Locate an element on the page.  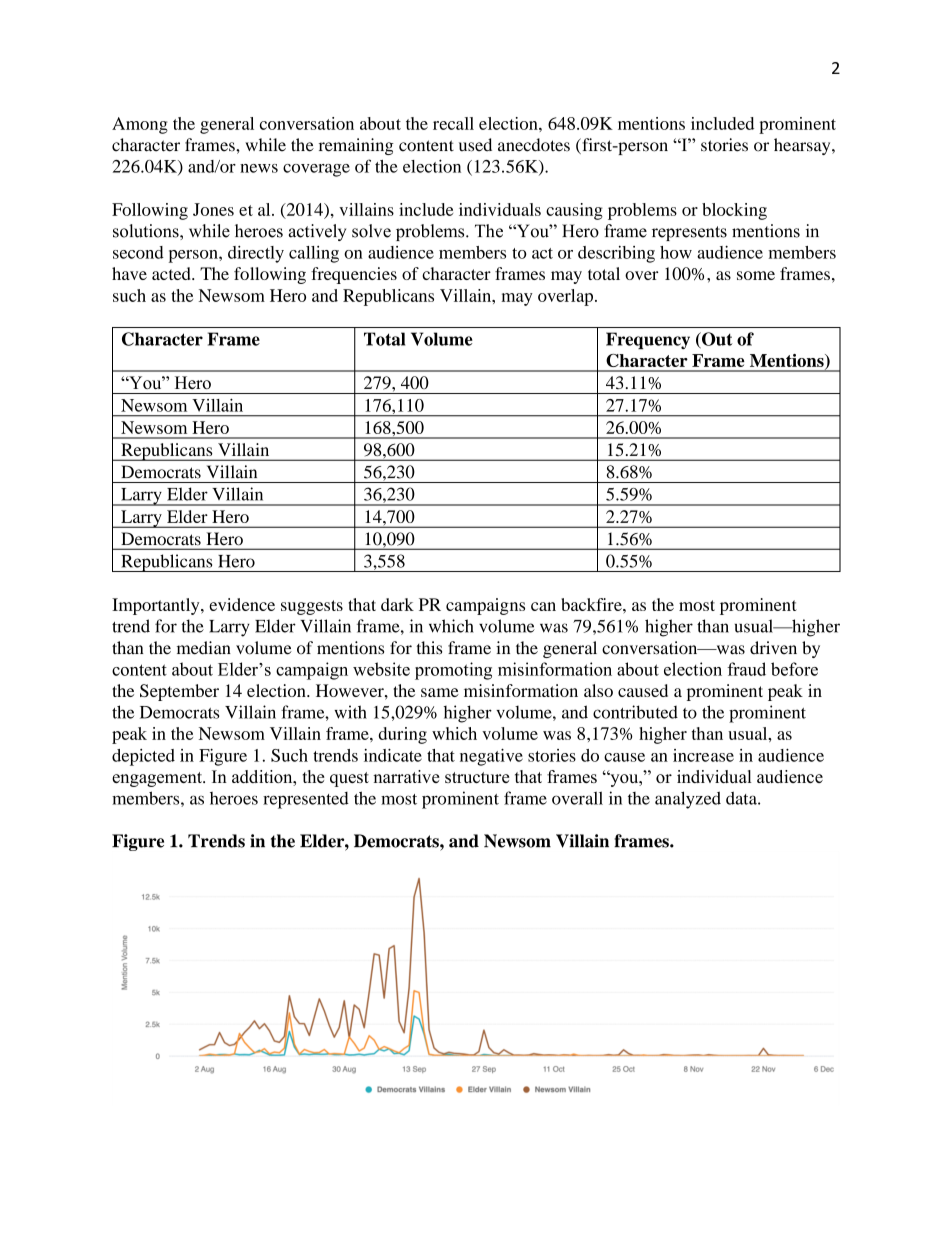
some is located at coordinates (756, 275).
